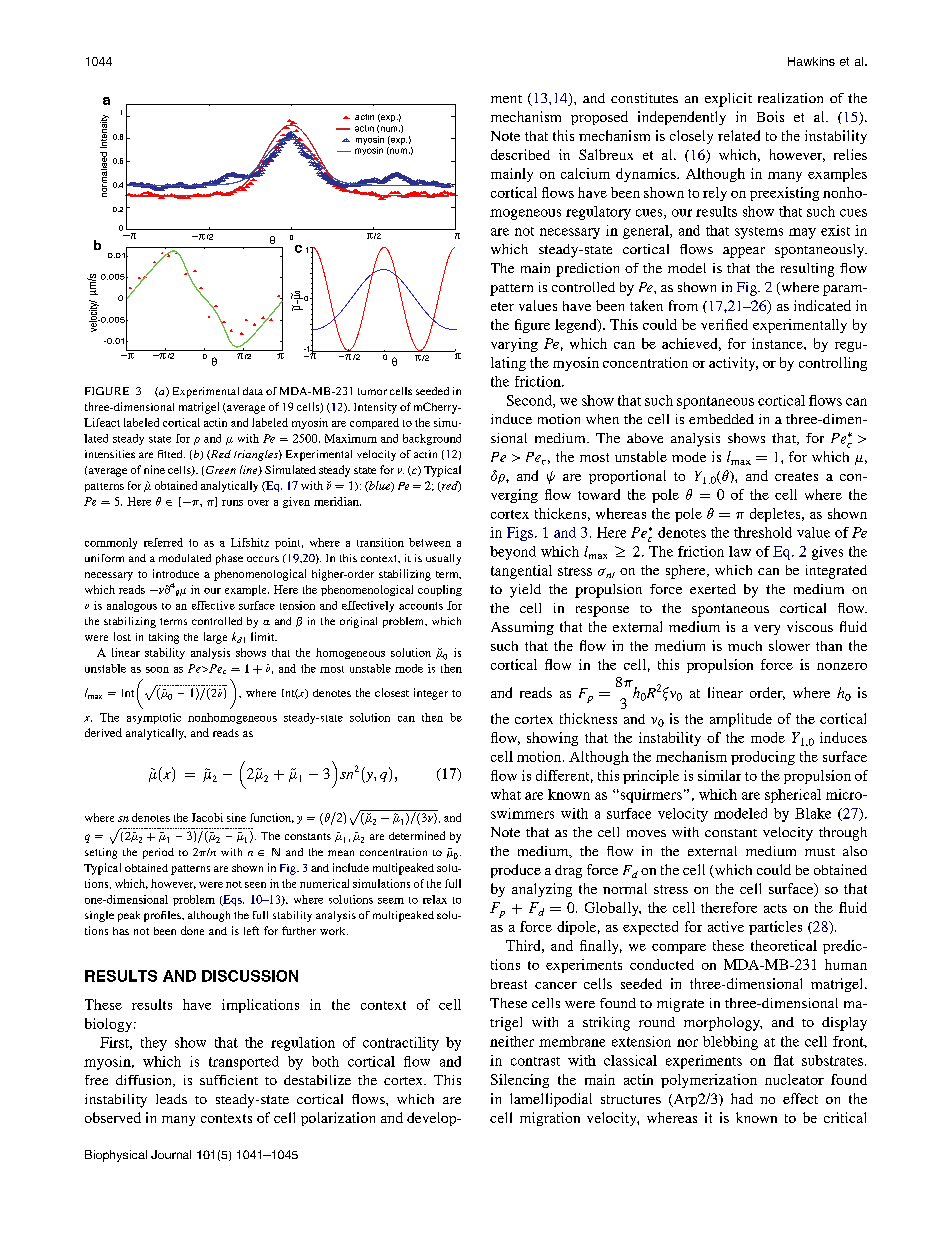 The height and width of the screenshot is (1237, 952). Describe the element at coordinates (778, 343) in the screenshot. I see `instance` at that location.
